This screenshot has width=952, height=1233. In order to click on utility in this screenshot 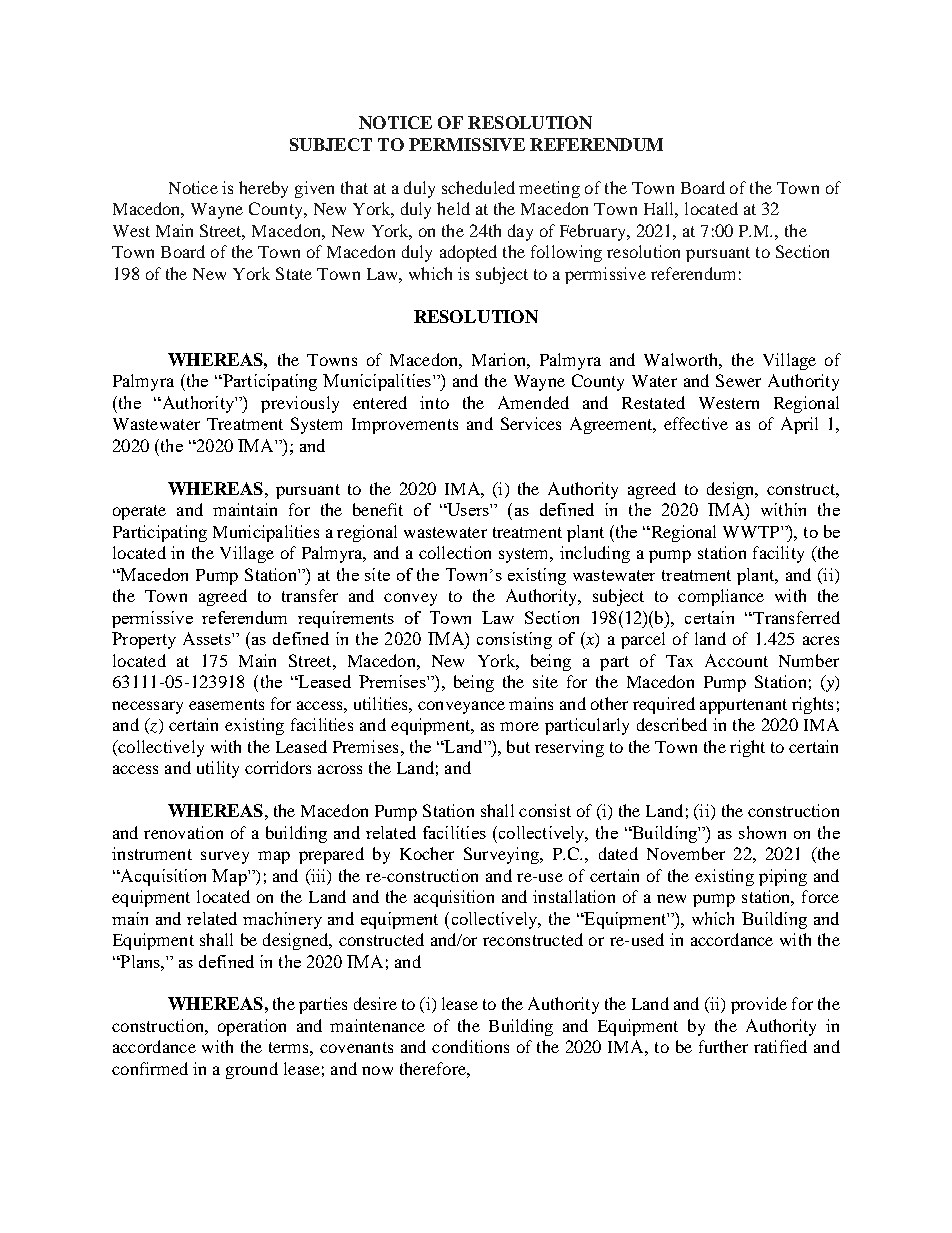, I will do `click(218, 769)`.
